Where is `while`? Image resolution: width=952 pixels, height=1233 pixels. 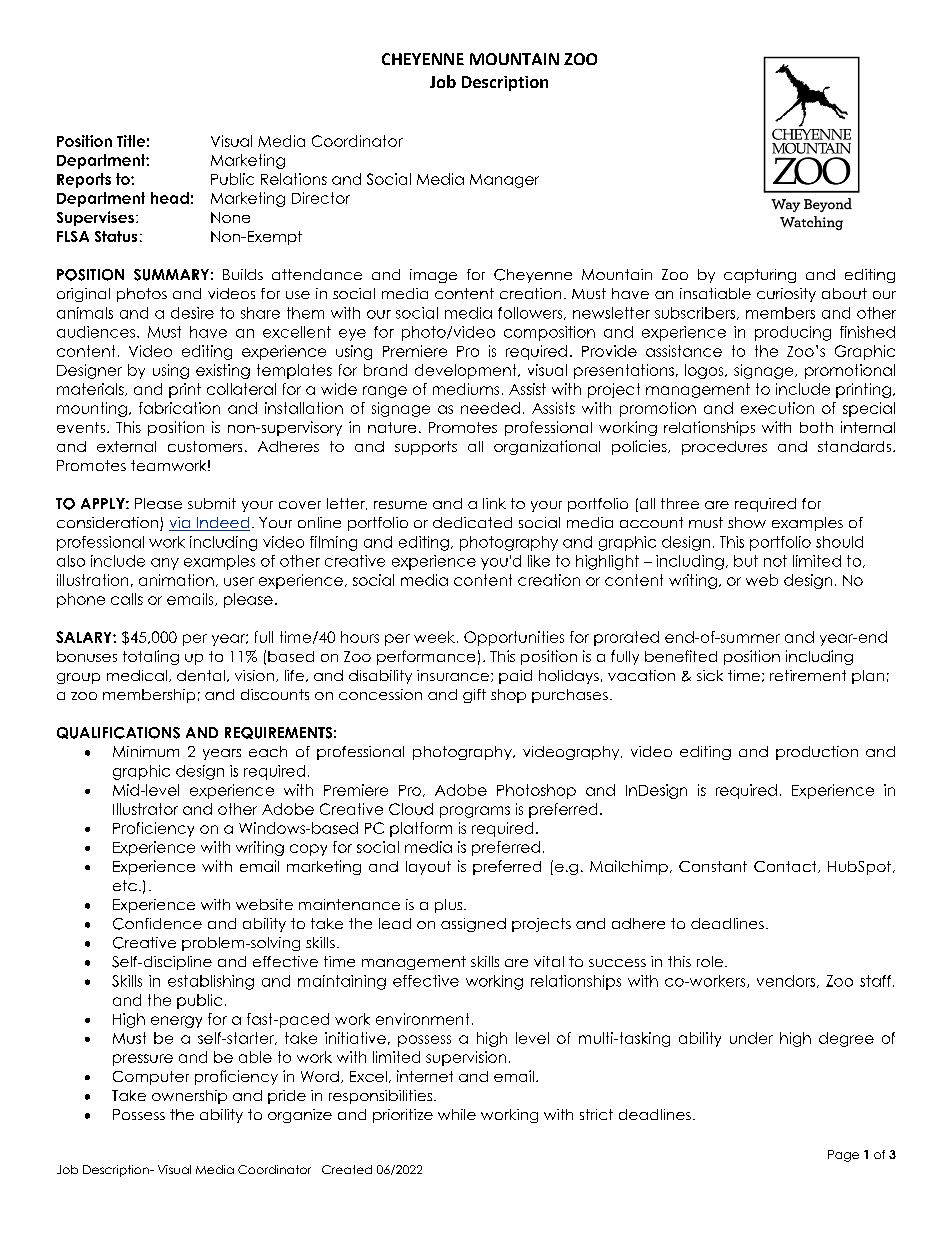
while is located at coordinates (457, 1114).
